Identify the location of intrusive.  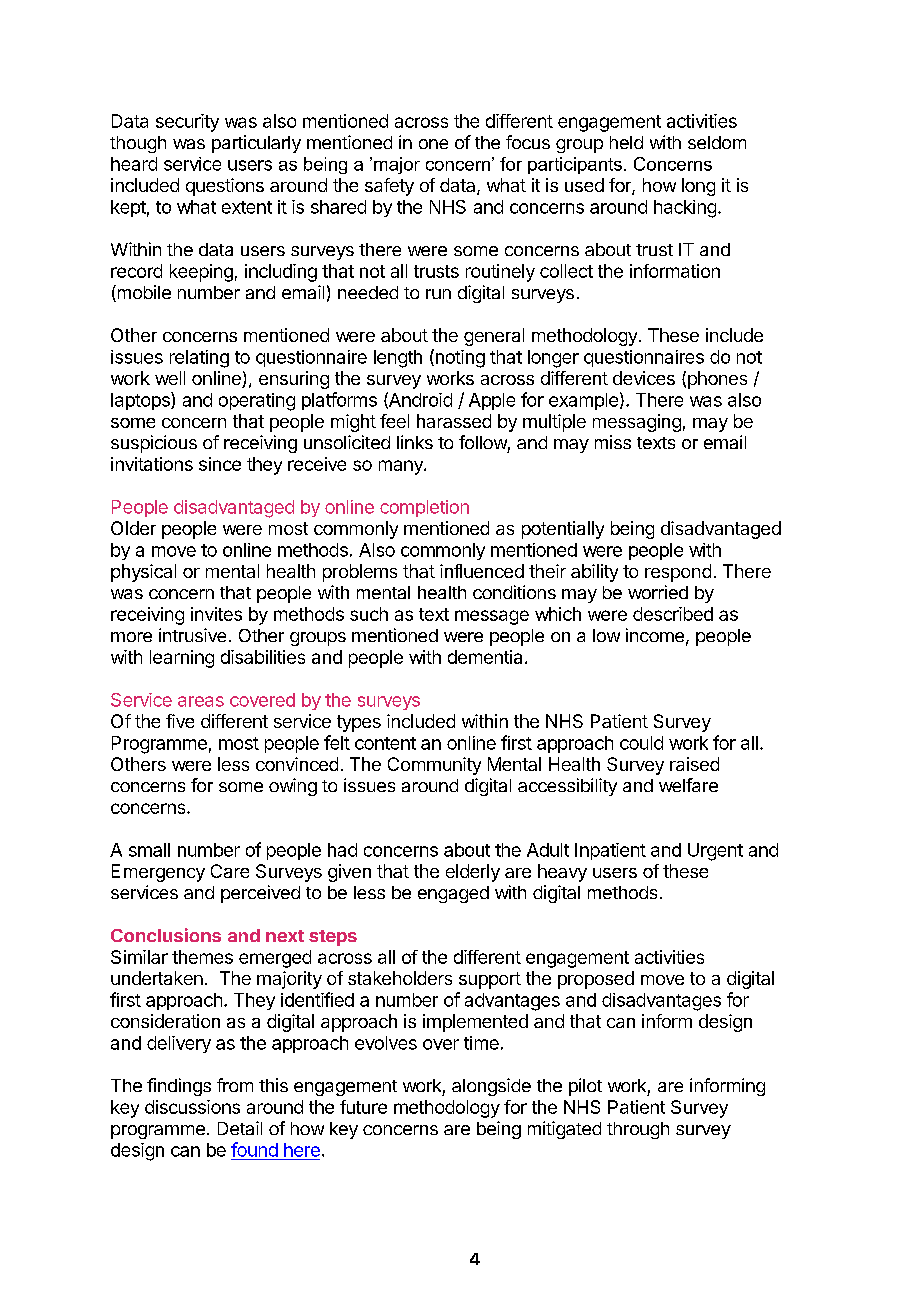
(192, 635).
